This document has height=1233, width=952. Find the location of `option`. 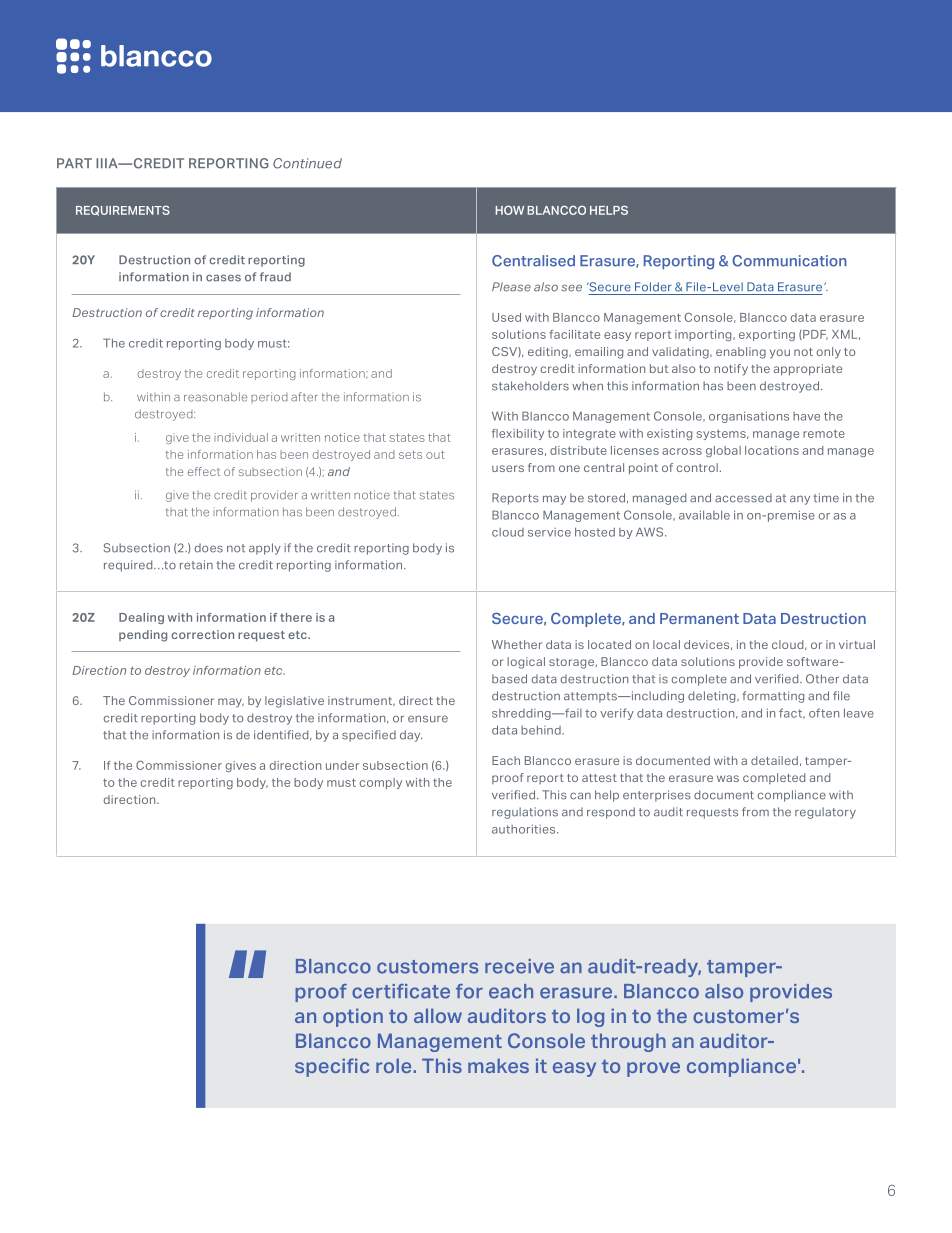

option is located at coordinates (353, 1017).
